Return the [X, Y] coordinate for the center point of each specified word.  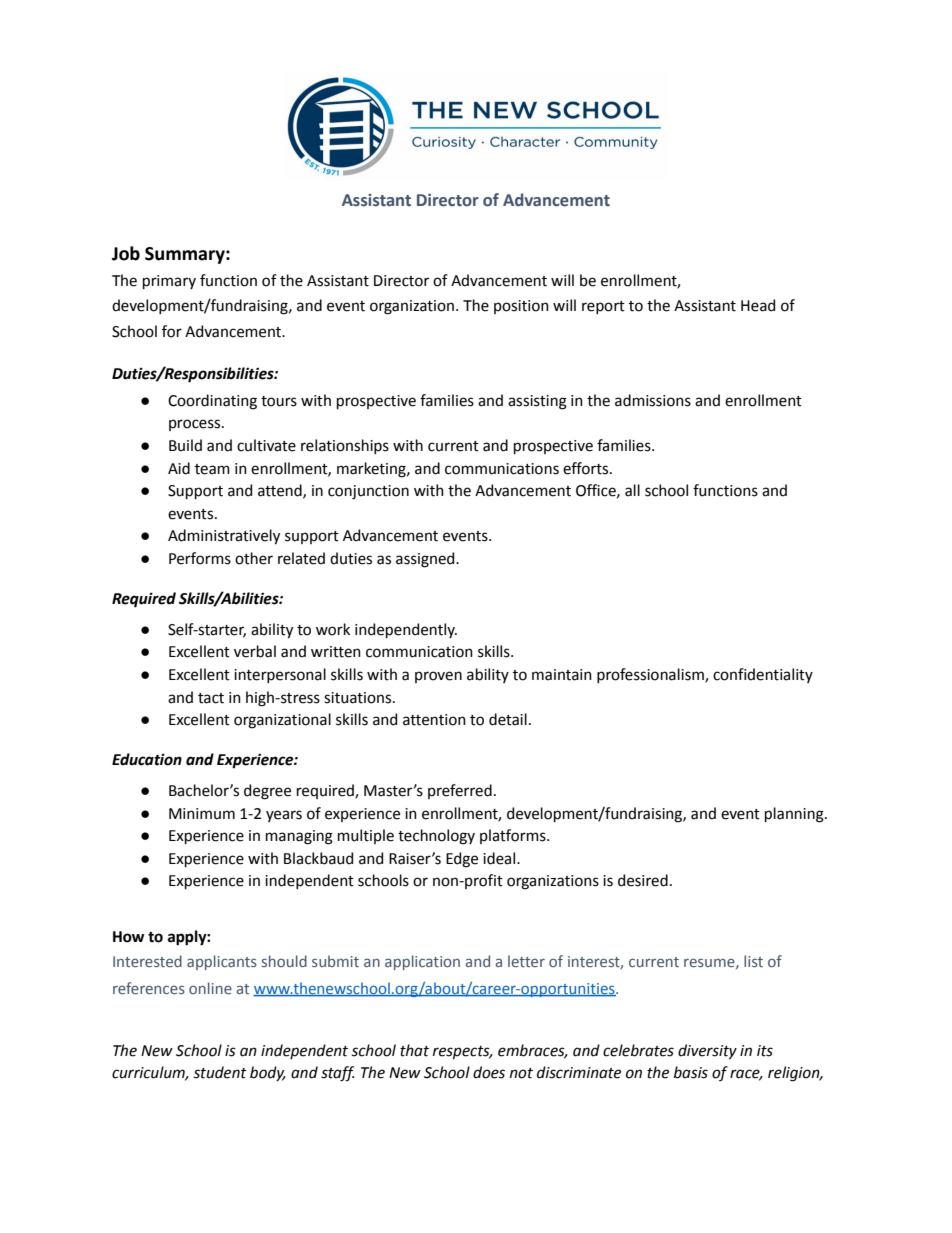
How [128, 937]
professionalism [651, 675]
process [196, 425]
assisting [537, 402]
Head [758, 305]
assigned [426, 560]
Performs [200, 558]
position [521, 307]
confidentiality [763, 675]
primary [169, 282]
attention [434, 720]
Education [147, 759]
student [220, 1072]
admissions [653, 400]
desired [643, 880]
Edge [462, 860]
